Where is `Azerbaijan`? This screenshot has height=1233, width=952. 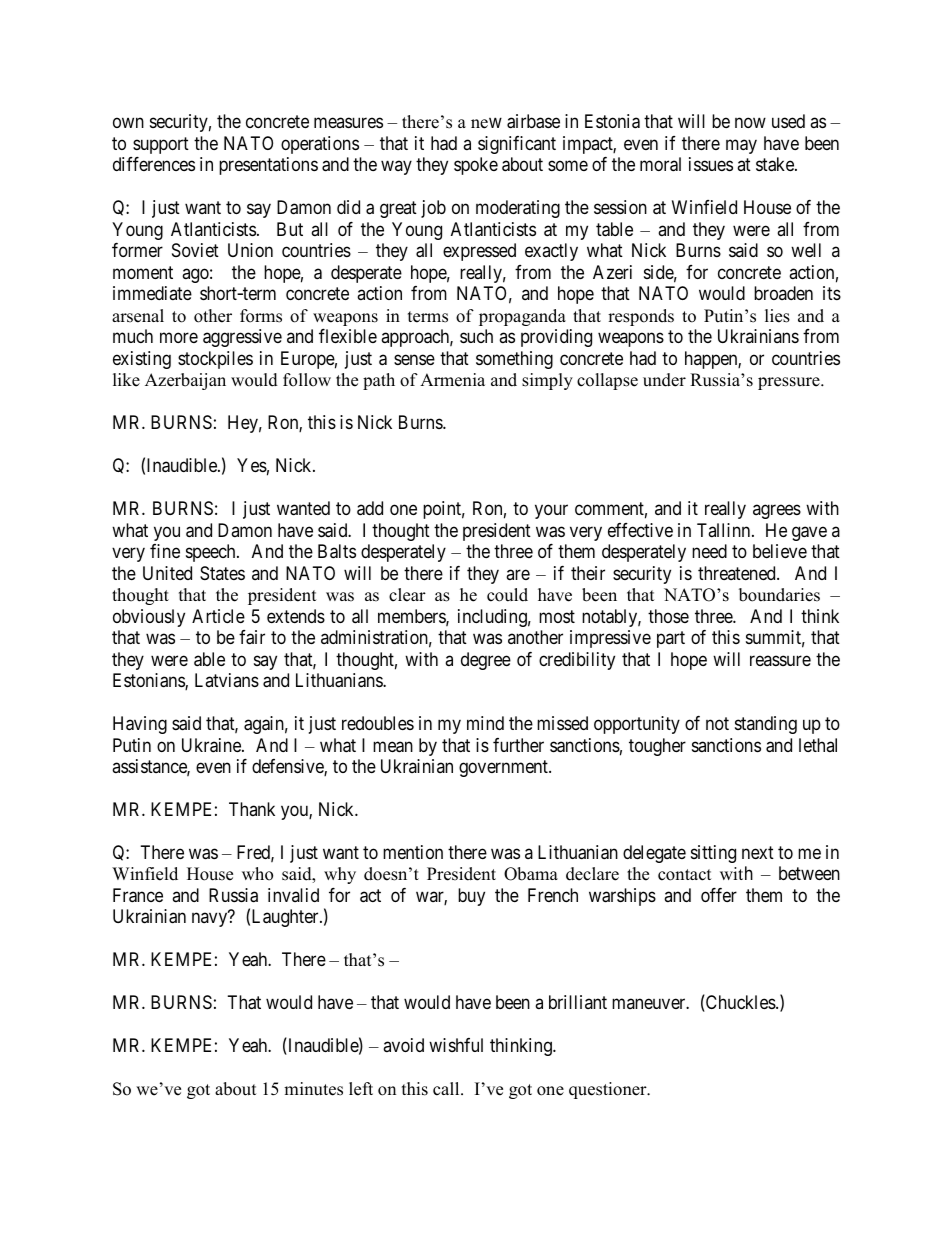 Azerbaijan is located at coordinates (185, 381).
